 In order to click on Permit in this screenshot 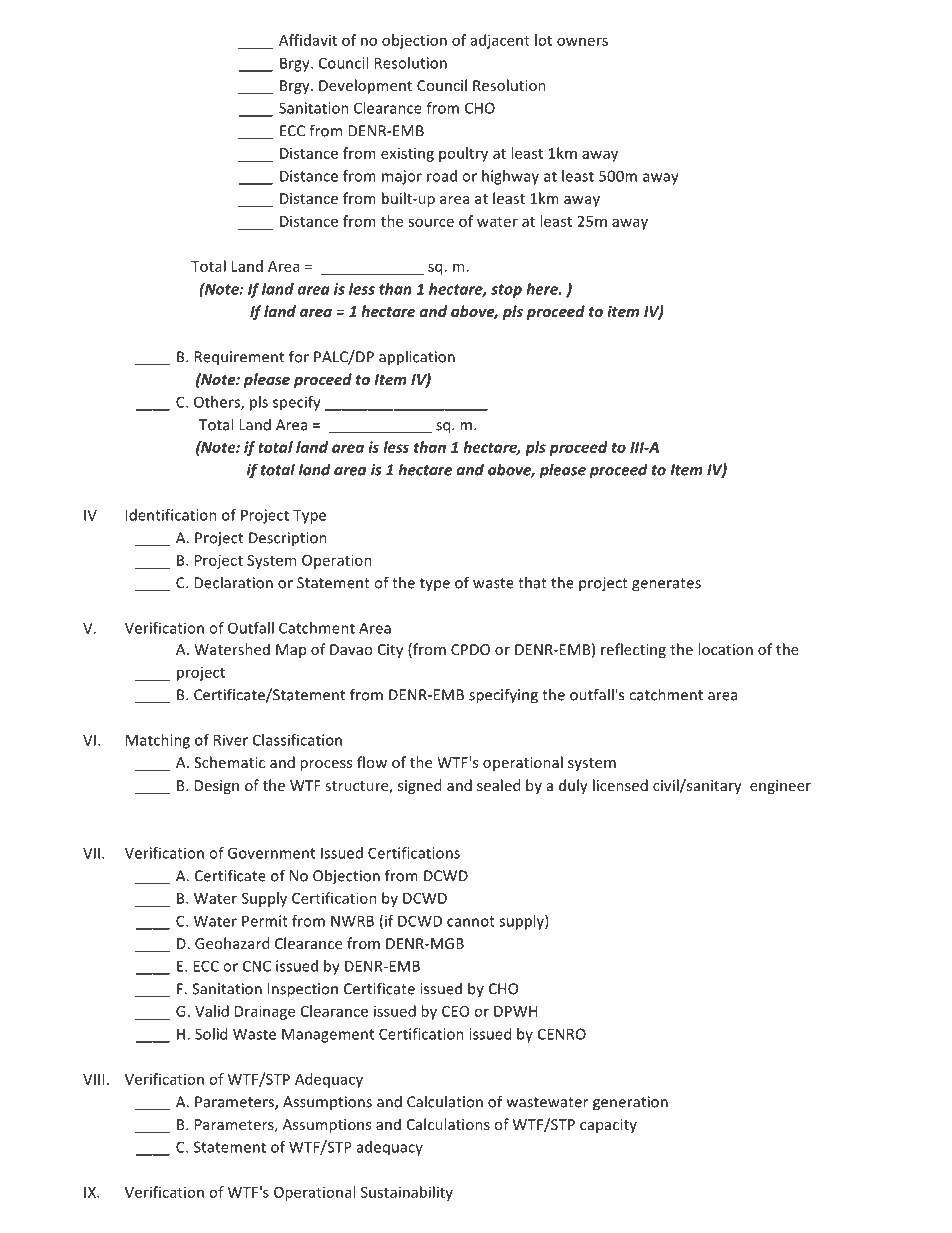, I will do `click(265, 921)`.
